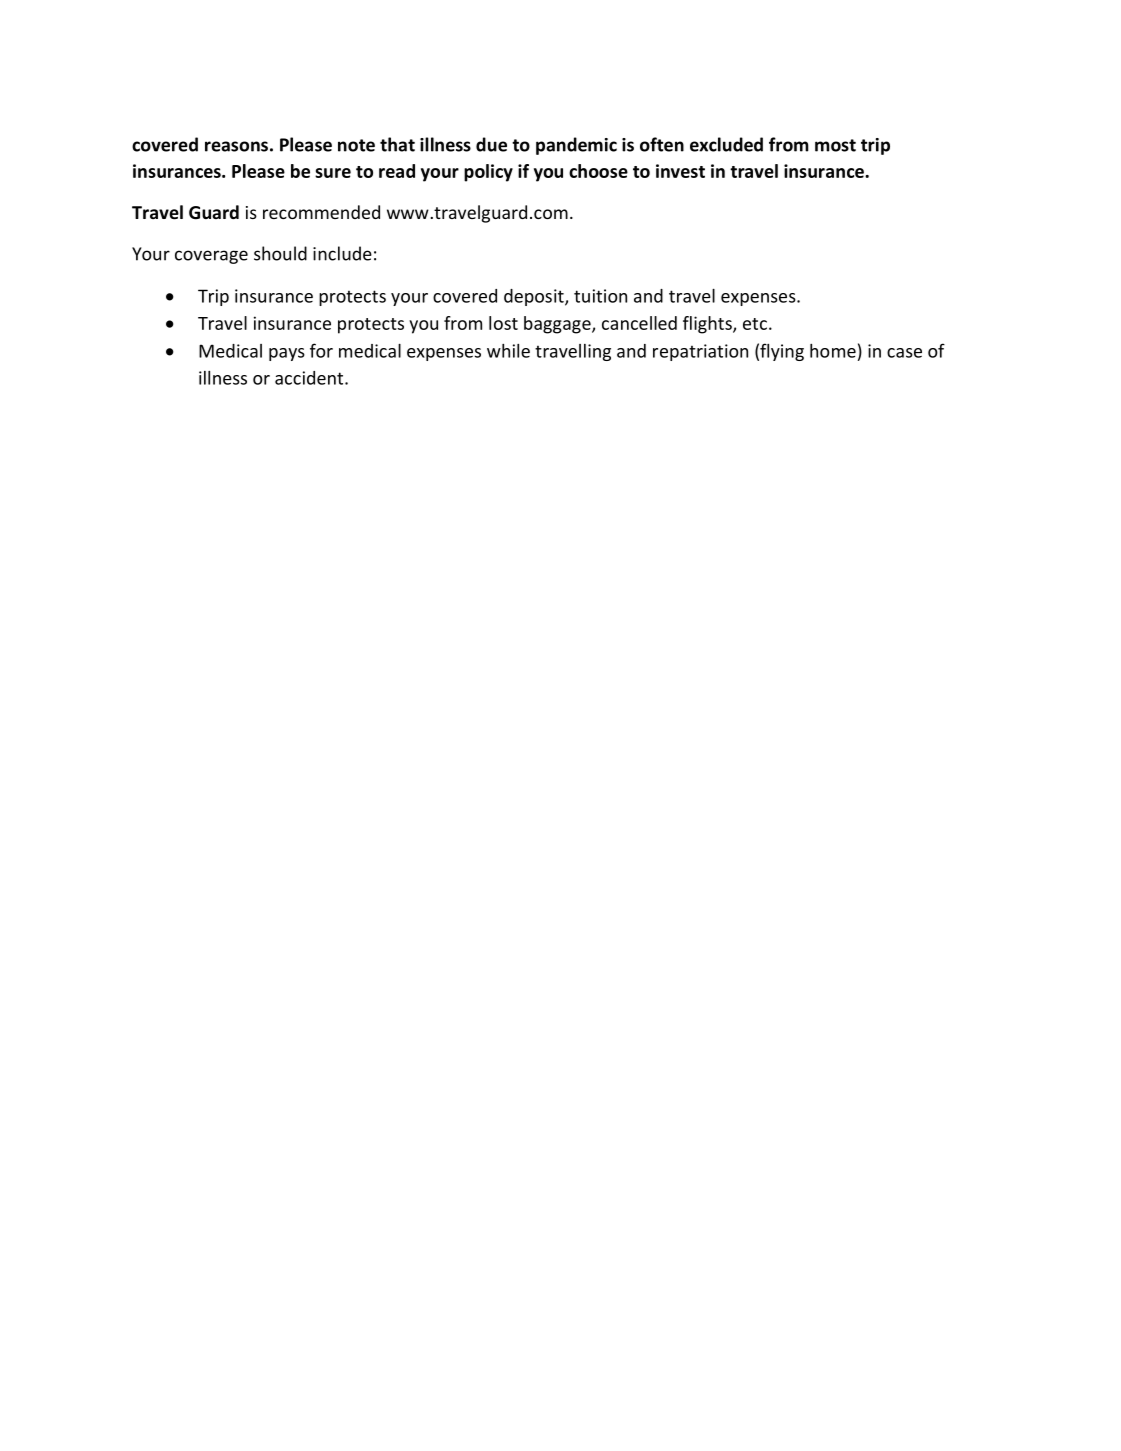  I want to click on recommended, so click(321, 212).
